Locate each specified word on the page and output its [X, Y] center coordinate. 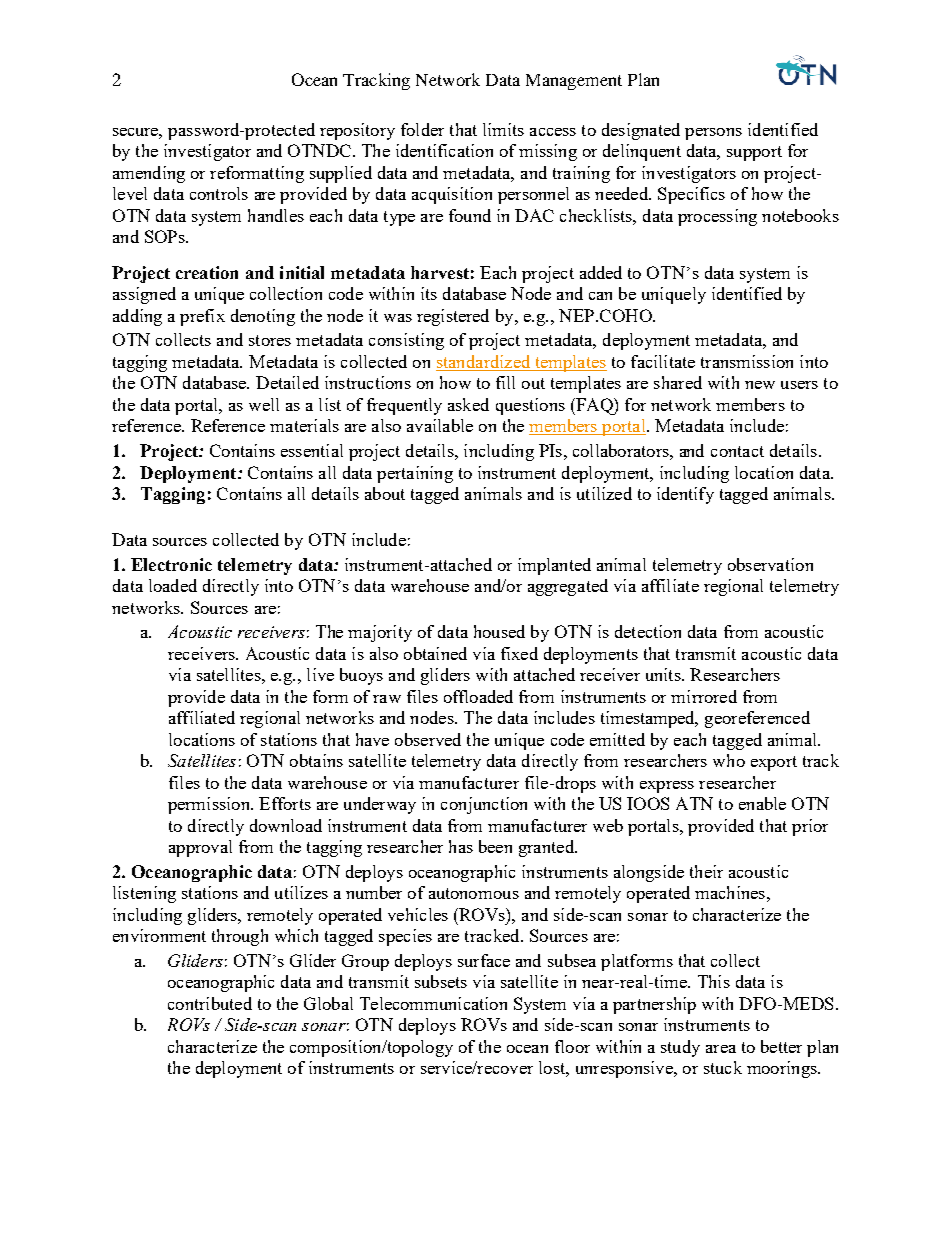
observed [428, 739]
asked [468, 404]
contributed [210, 1003]
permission [210, 805]
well [264, 404]
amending [149, 174]
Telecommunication [433, 1003]
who [729, 760]
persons [713, 134]
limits [503, 129]
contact [737, 451]
